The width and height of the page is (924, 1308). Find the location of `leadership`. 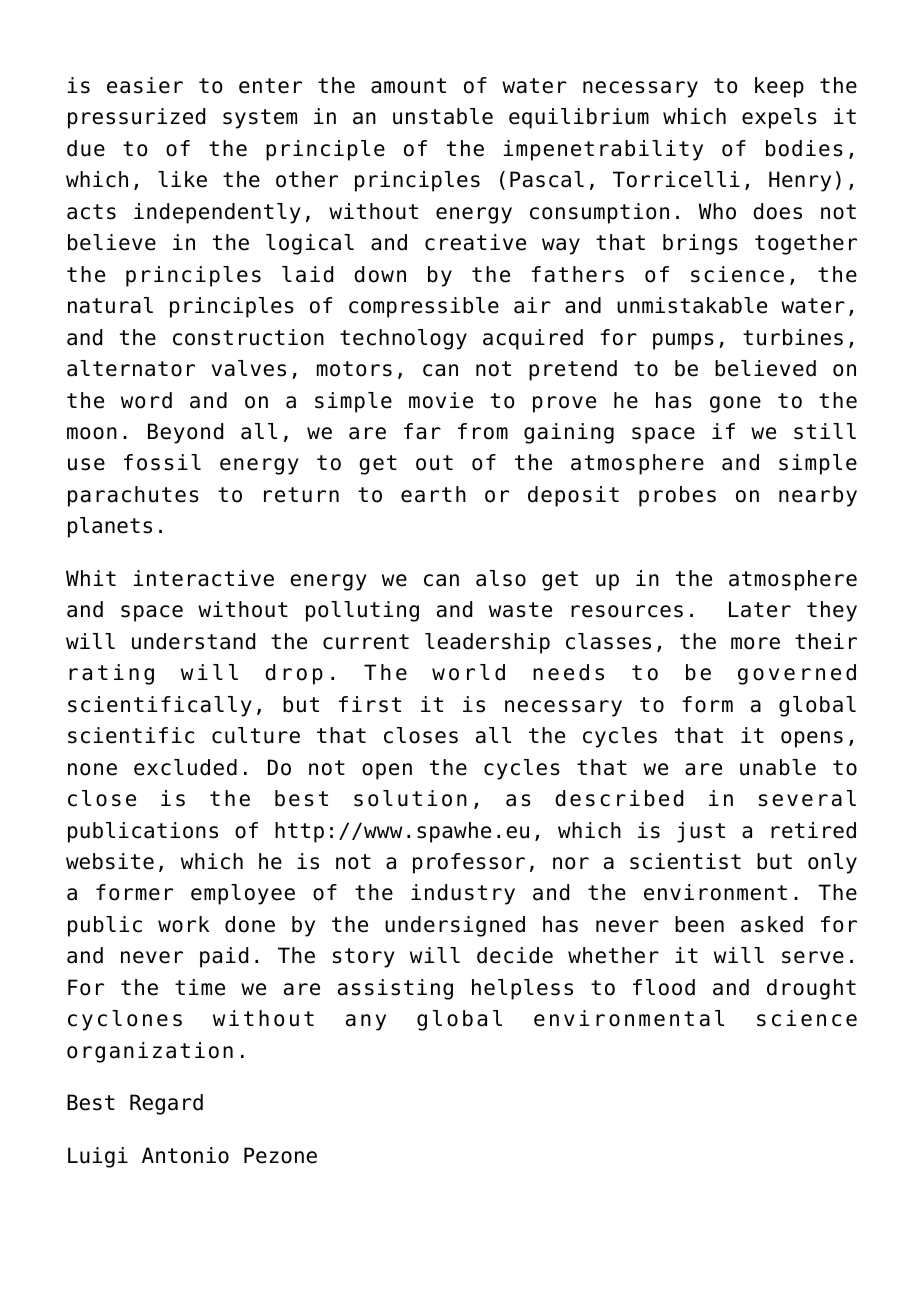

leadership is located at coordinates (487, 643).
